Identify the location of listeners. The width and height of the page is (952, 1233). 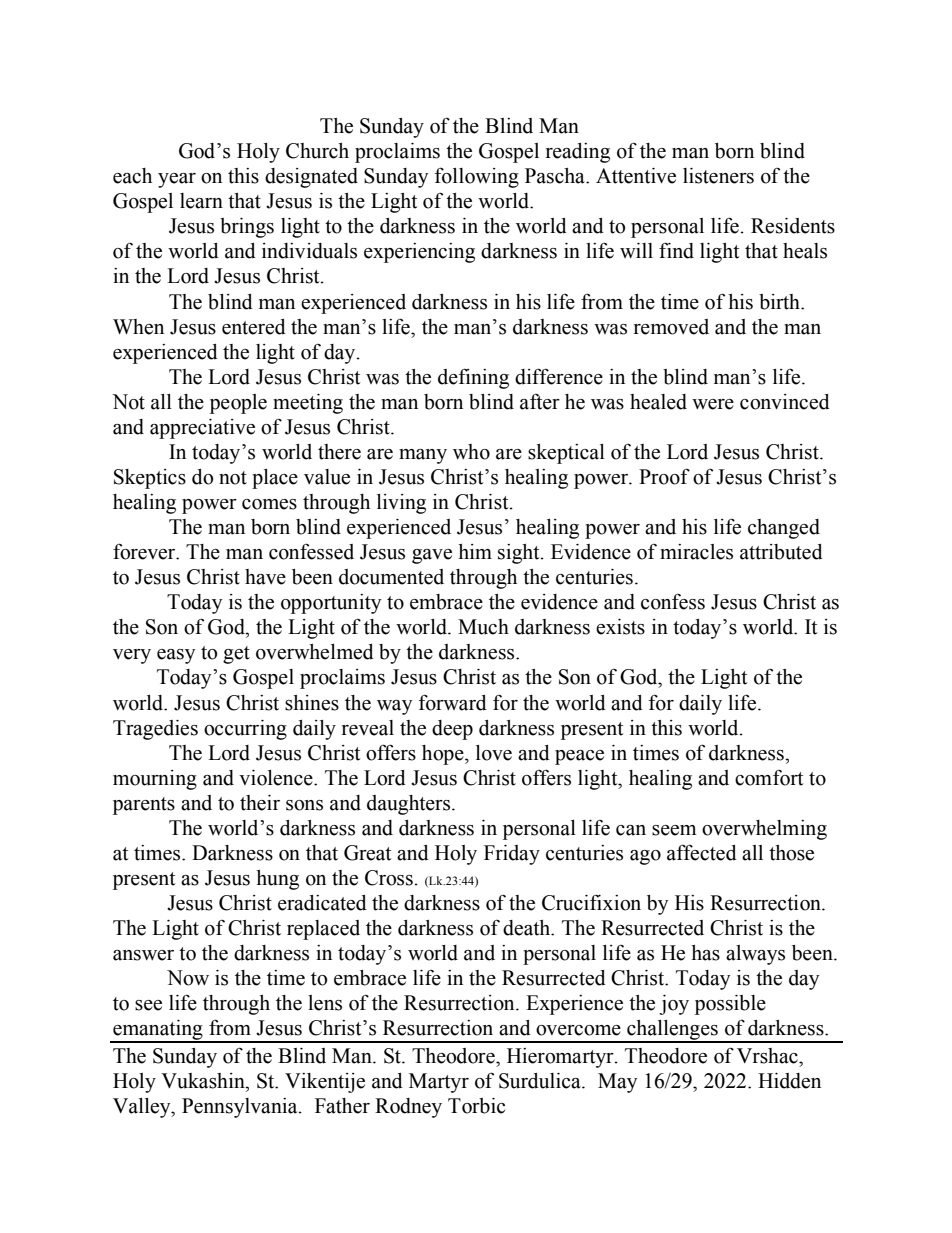
(718, 176).
